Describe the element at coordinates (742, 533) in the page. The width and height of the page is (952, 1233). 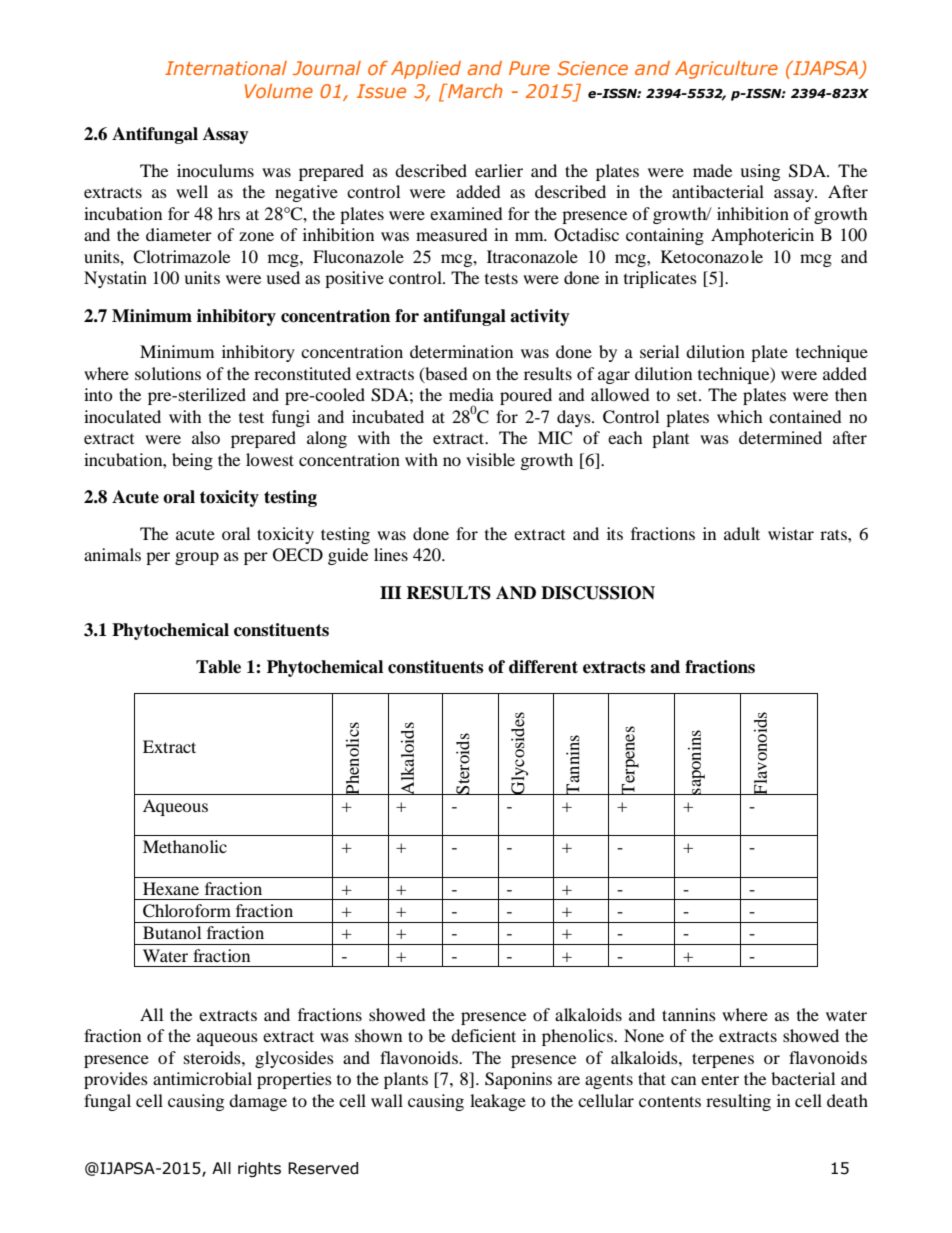
I see `adult` at that location.
